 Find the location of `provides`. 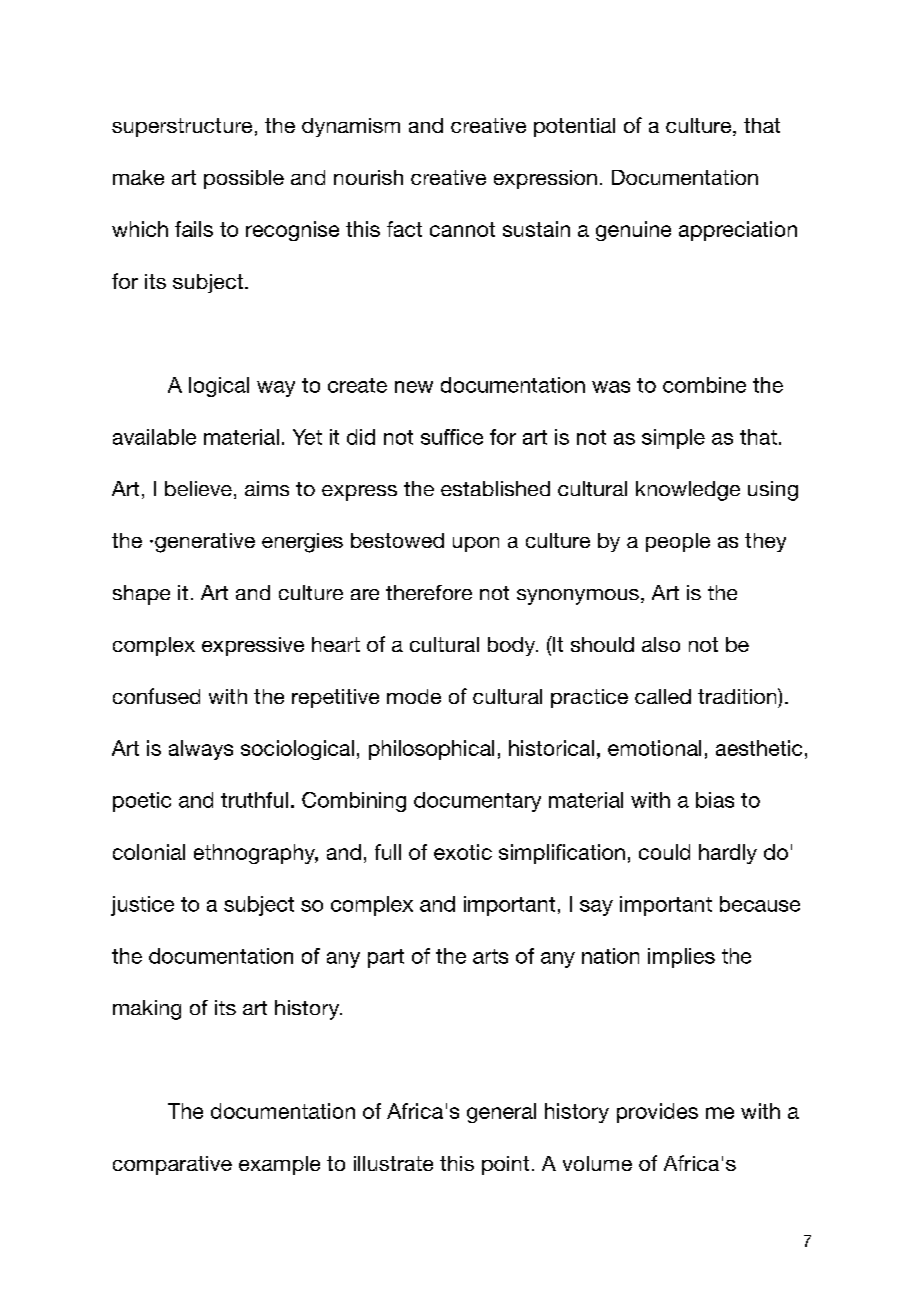

provides is located at coordinates (657, 1113).
